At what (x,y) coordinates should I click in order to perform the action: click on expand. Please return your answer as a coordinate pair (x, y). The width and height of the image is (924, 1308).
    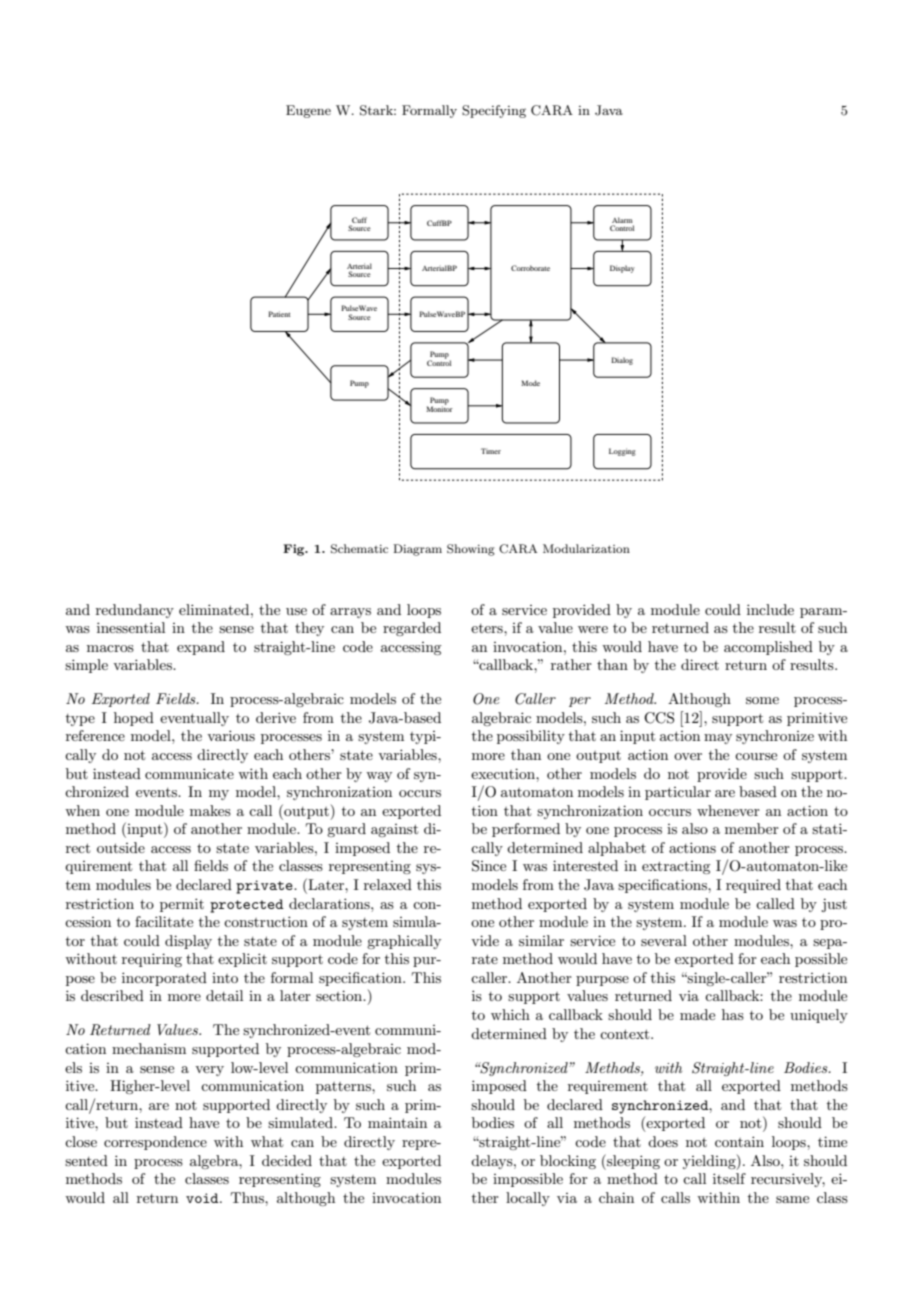
    Looking at the image, I should click on (201, 648).
